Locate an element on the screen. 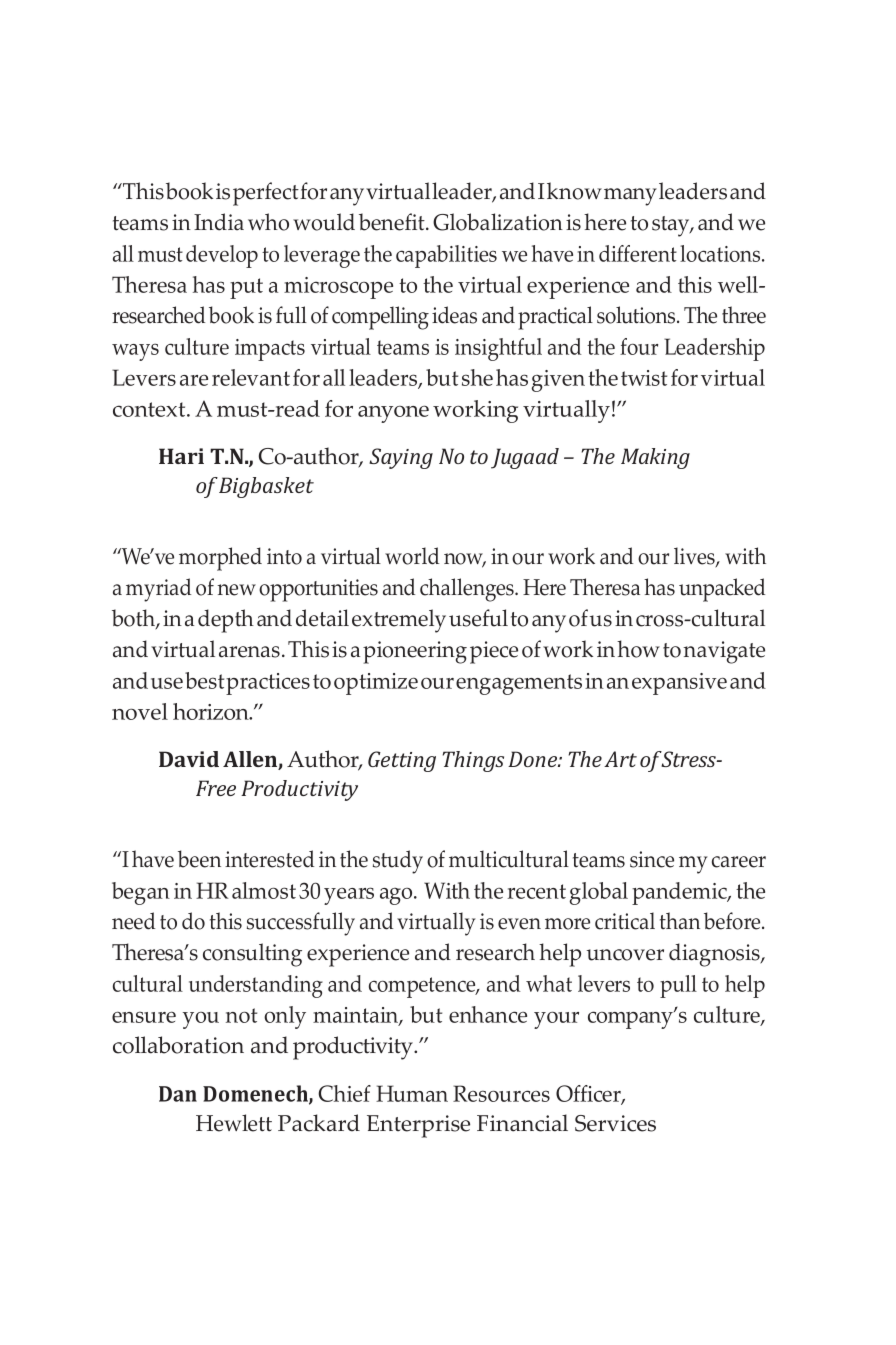  since is located at coordinates (652, 859).
